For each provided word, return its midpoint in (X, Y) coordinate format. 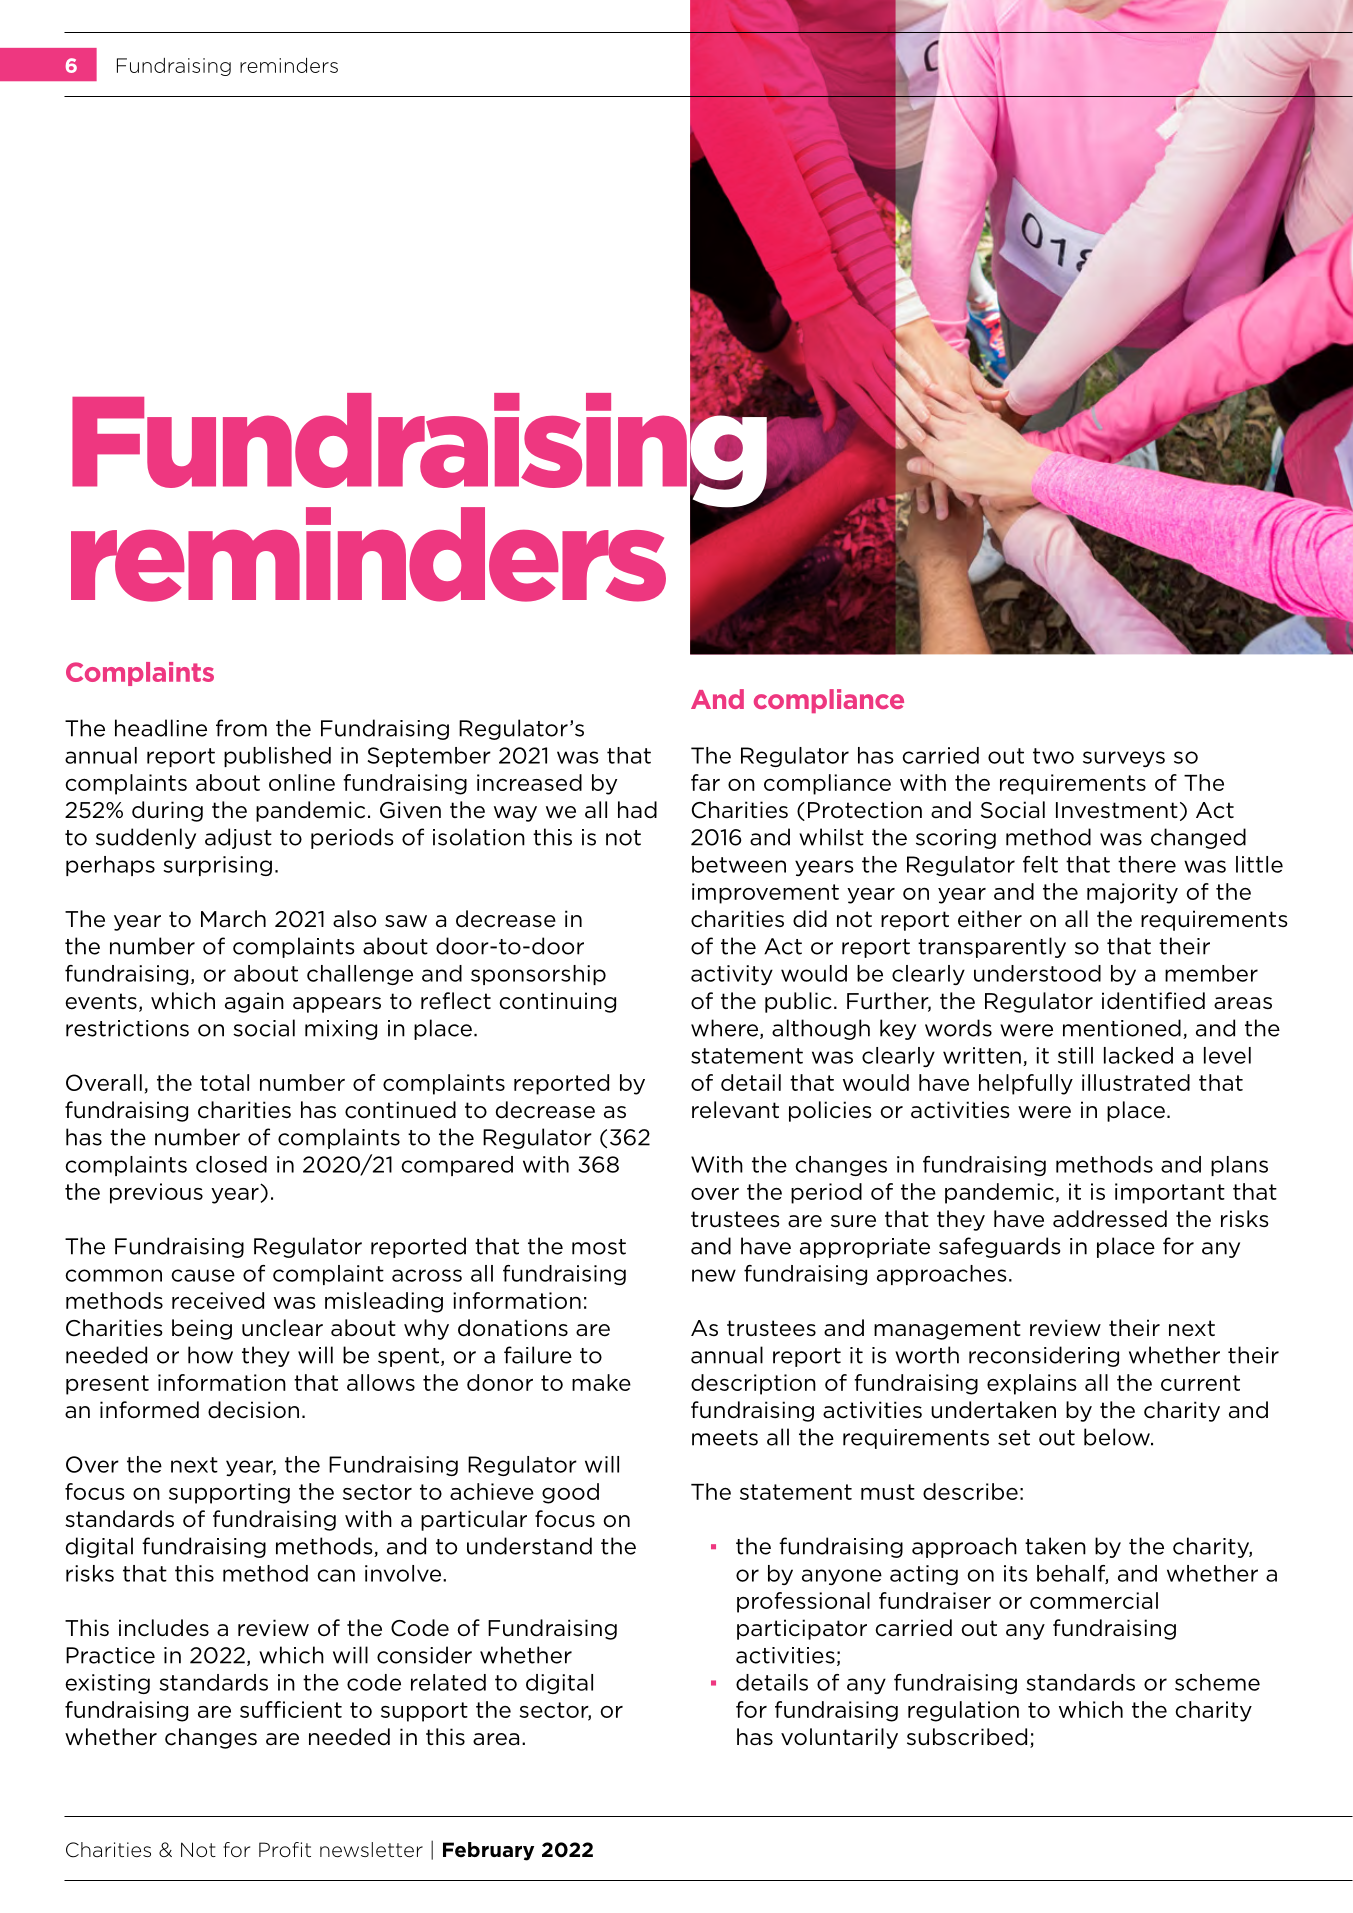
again (254, 1002)
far (705, 782)
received (218, 1300)
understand (529, 1546)
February (488, 1851)
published (277, 757)
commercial (1094, 1600)
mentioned (1122, 1028)
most (599, 1247)
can (336, 1575)
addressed (1110, 1219)
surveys (1124, 759)
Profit (285, 1849)
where (726, 1029)
